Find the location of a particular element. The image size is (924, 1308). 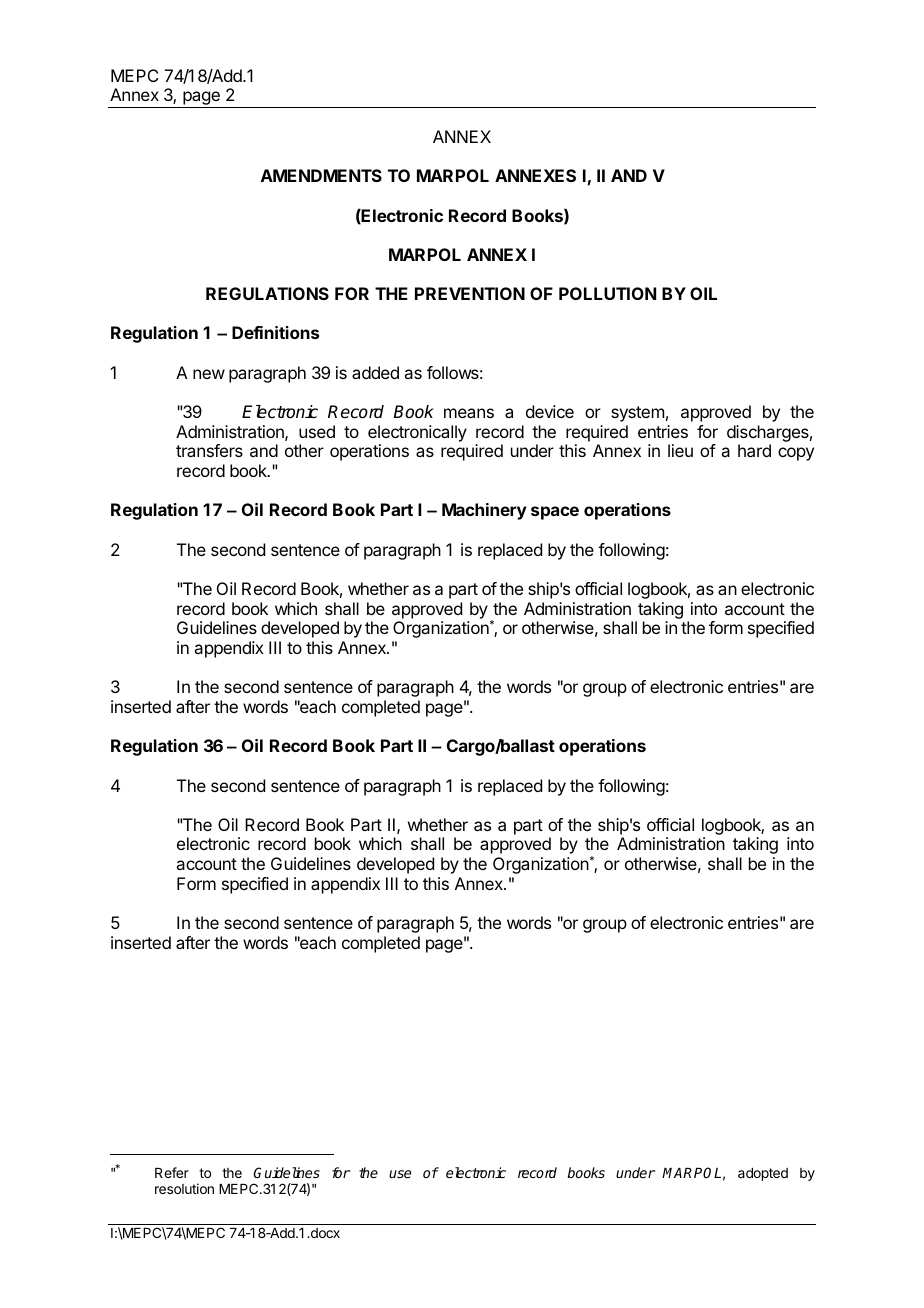

Refer is located at coordinates (172, 1172).
